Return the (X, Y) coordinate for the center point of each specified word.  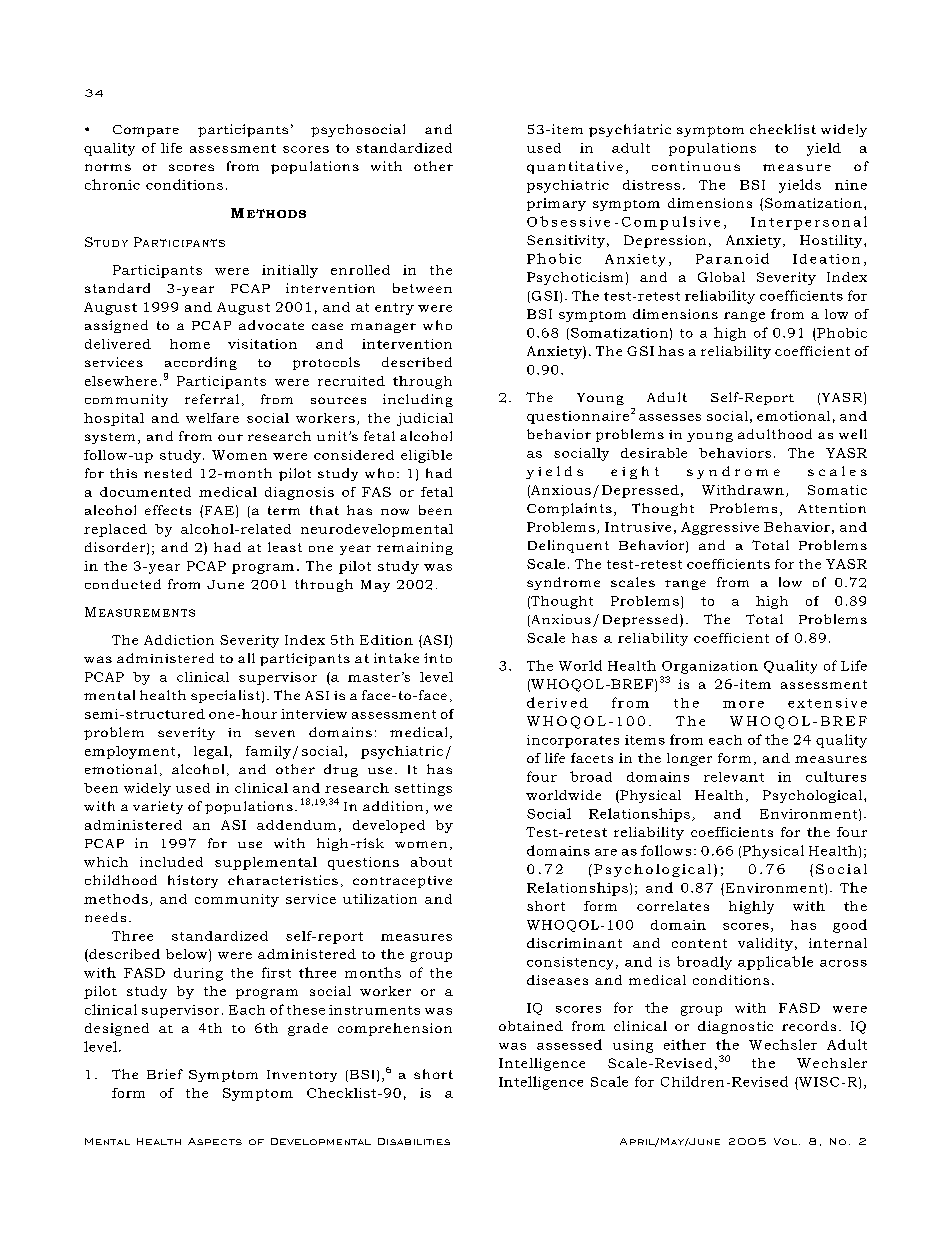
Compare (146, 131)
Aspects (215, 1141)
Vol (785, 1141)
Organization (710, 667)
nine (851, 185)
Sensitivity (566, 241)
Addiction (179, 640)
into (438, 658)
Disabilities (414, 1141)
